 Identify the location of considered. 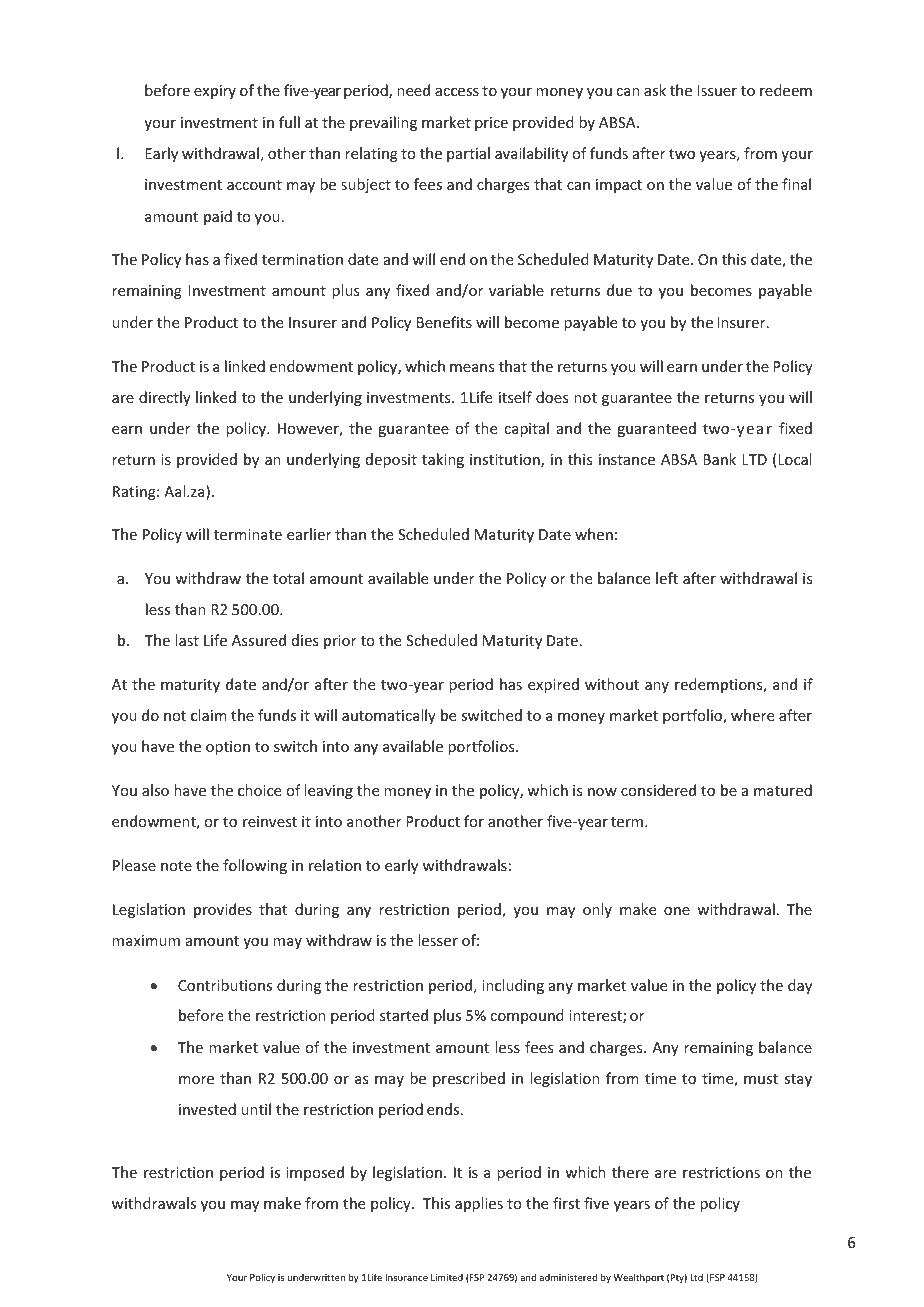
(658, 790).
